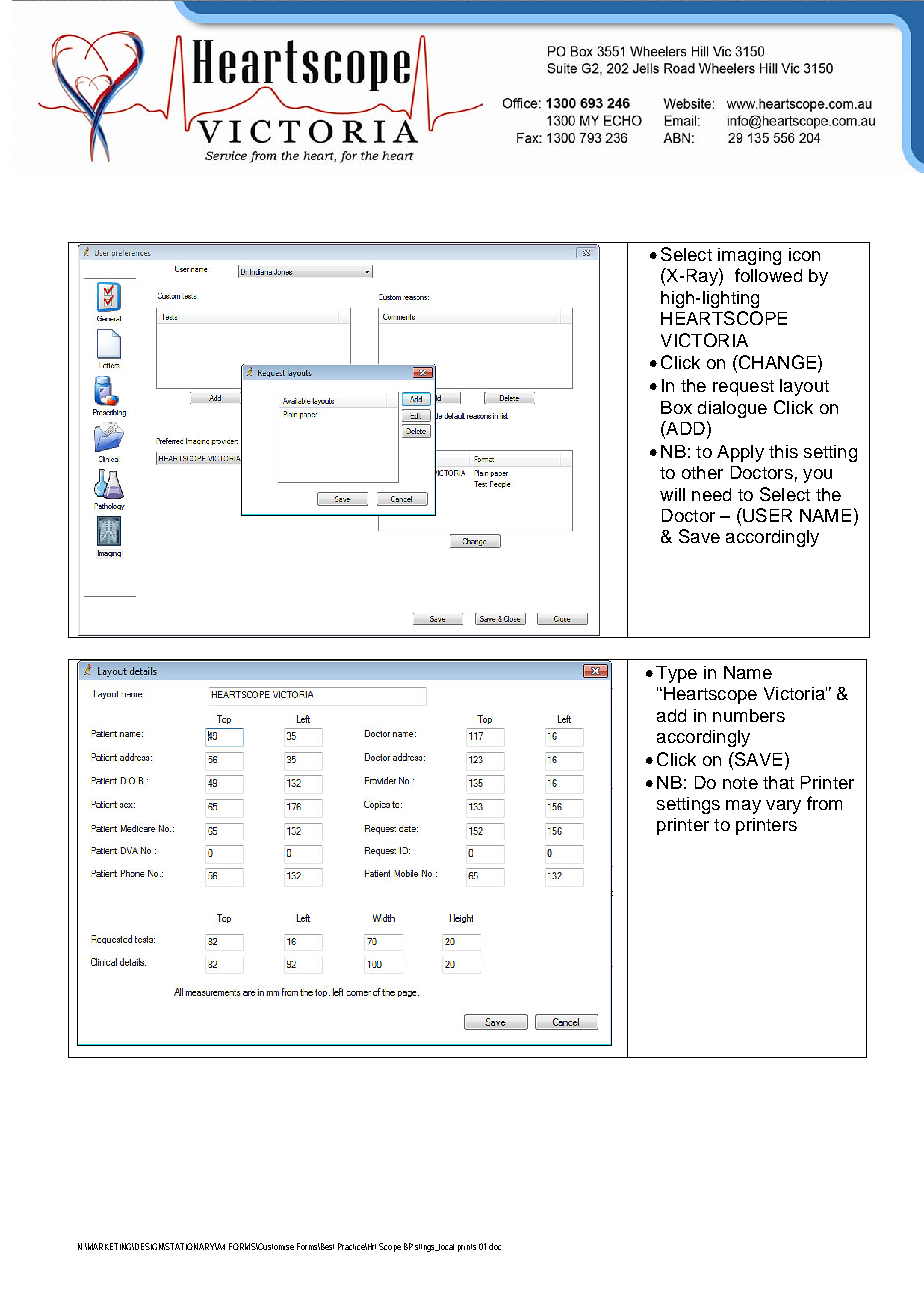 The height and width of the document is (1308, 924). Describe the element at coordinates (778, 782) in the document. I see `that` at that location.
